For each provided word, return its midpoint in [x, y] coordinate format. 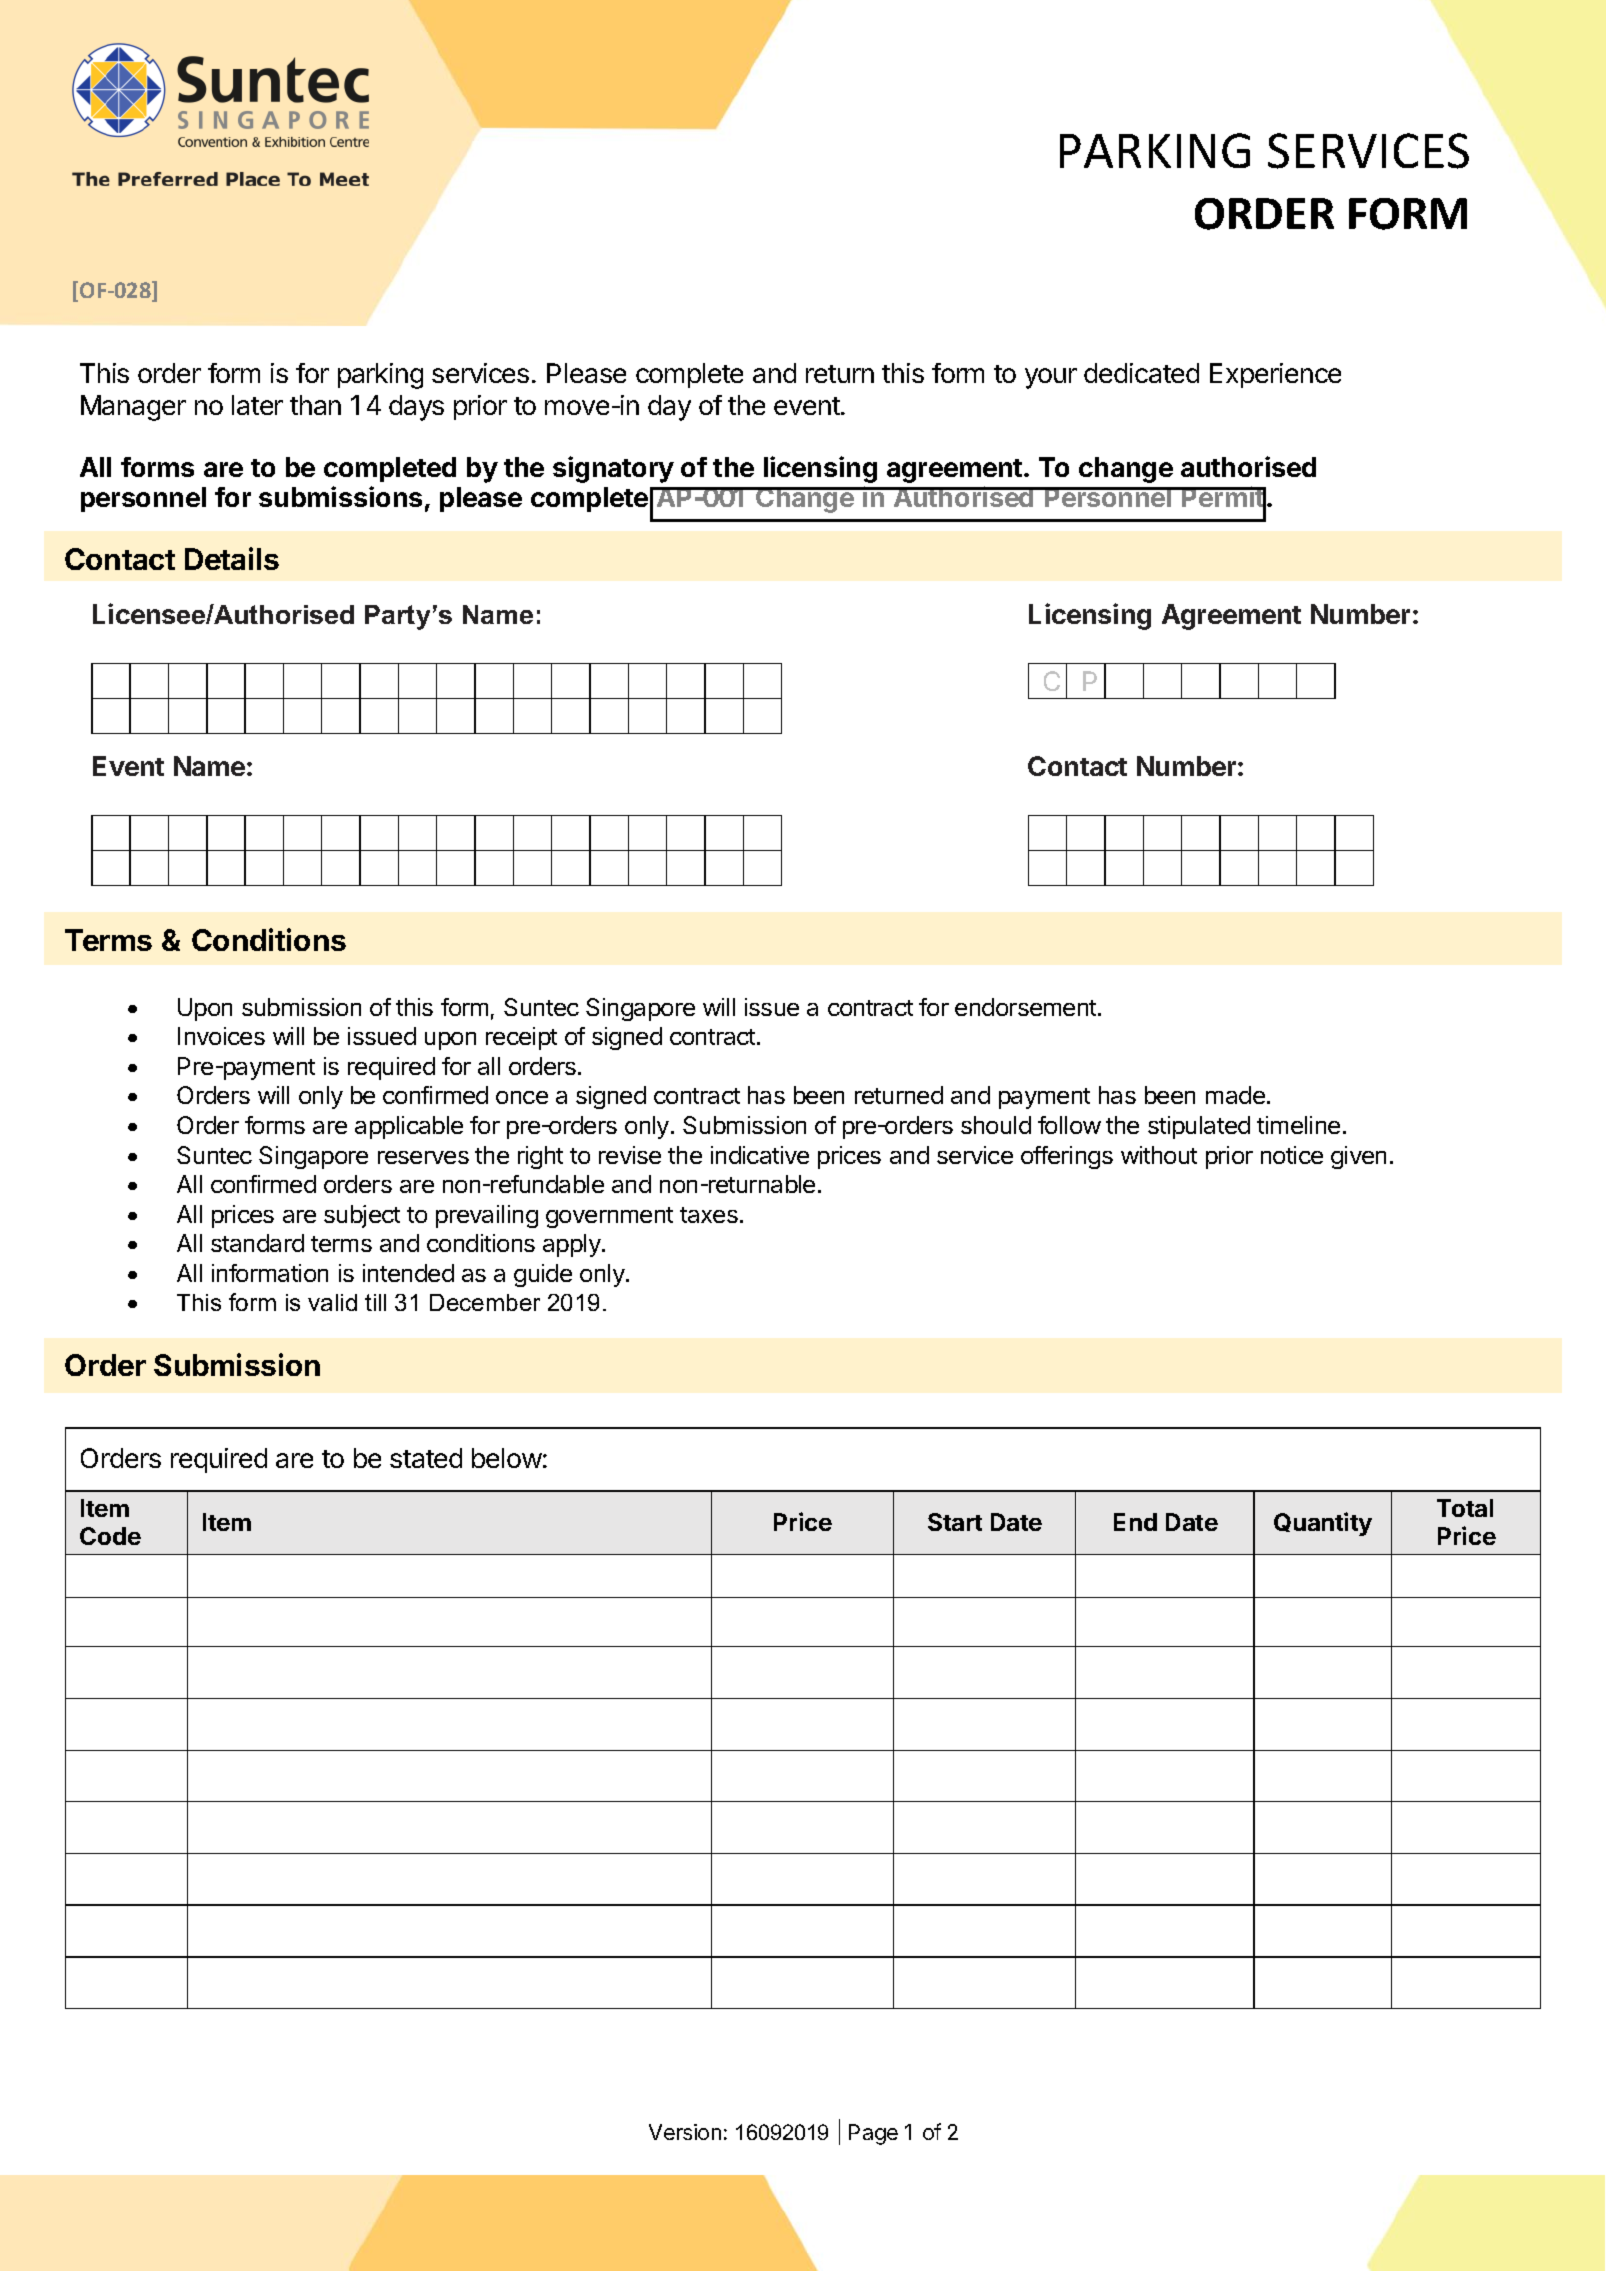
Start [955, 1522]
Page [873, 2134]
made [1235, 1095]
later [257, 405]
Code [110, 1536]
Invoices [221, 1036]
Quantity [1323, 1524]
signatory [613, 469]
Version [685, 2132]
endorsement [1027, 1007]
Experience [1275, 375]
